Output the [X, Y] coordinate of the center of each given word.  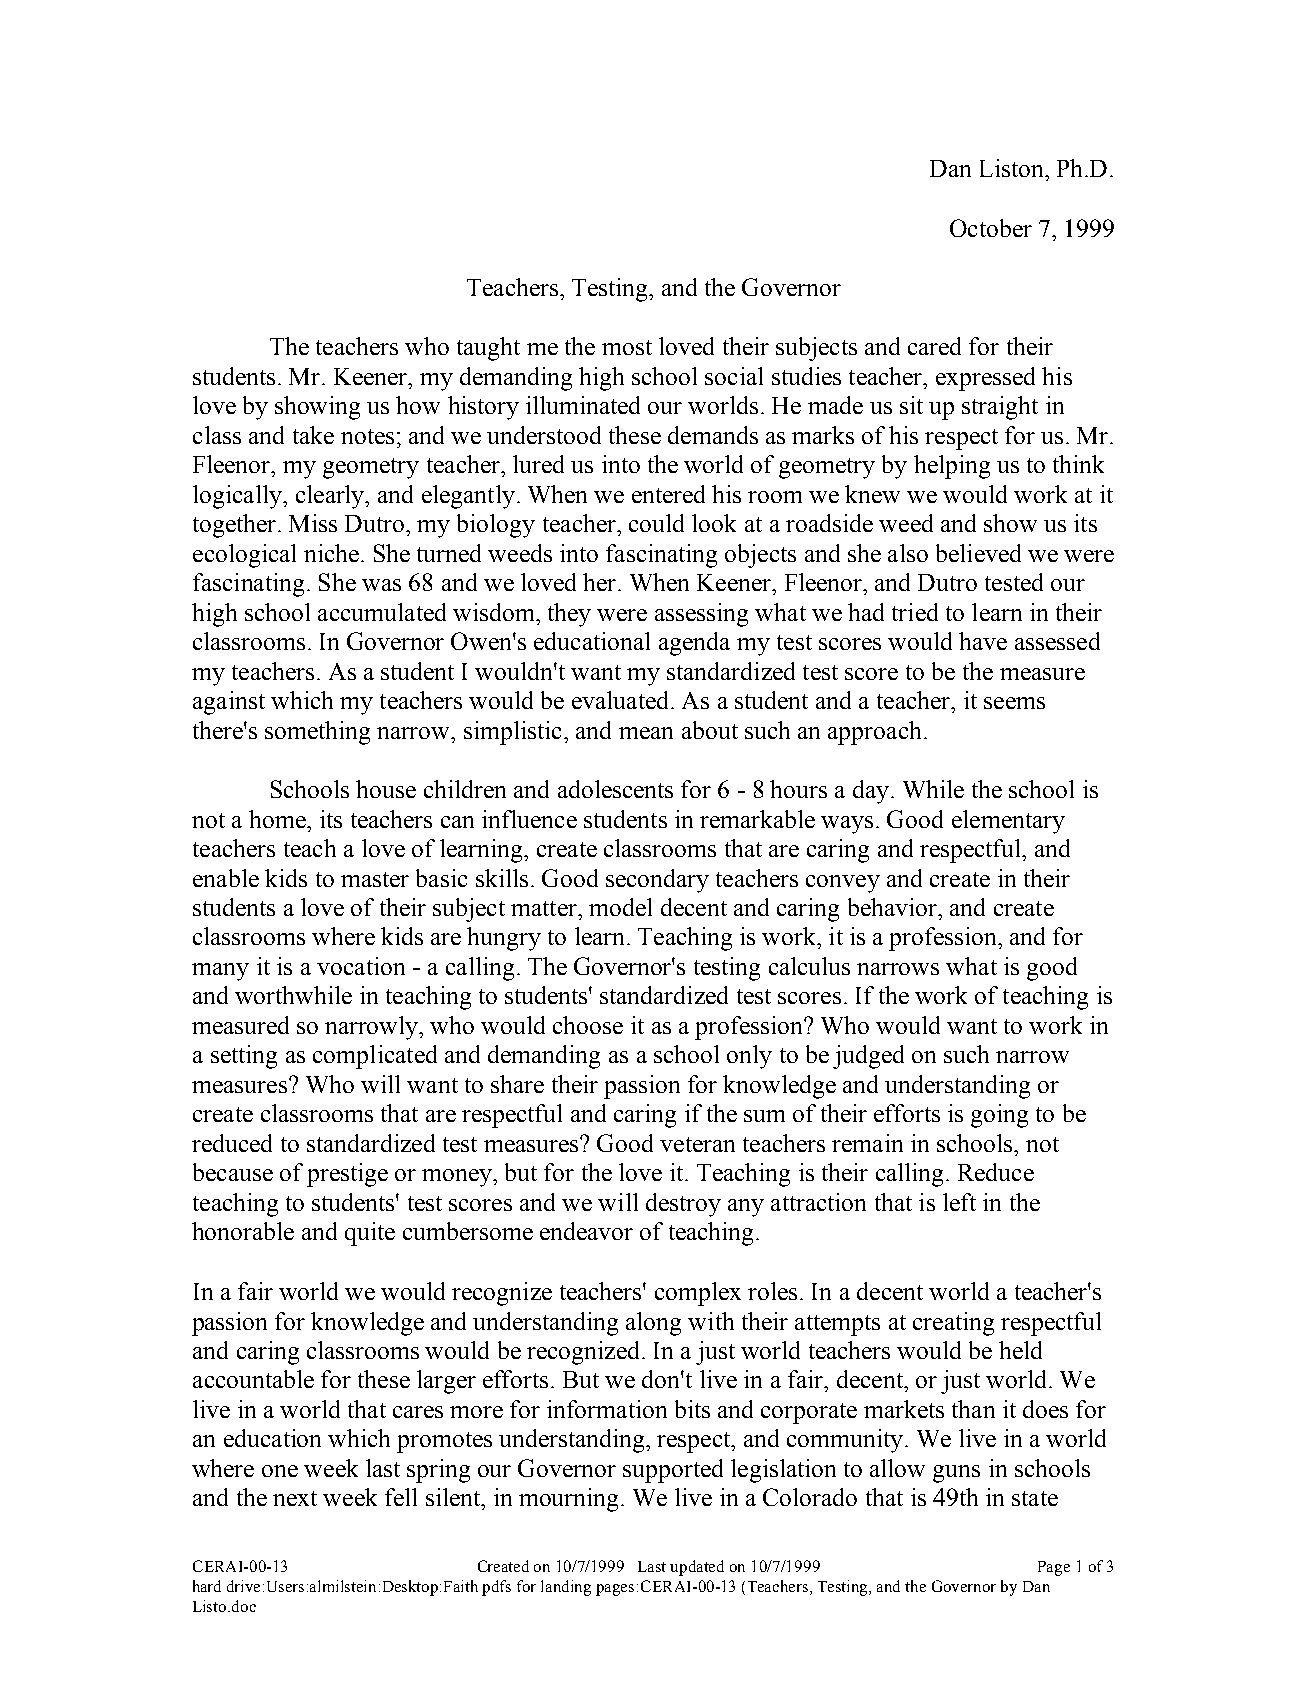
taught [488, 349]
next [295, 1498]
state [1035, 1498]
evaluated [620, 700]
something [317, 733]
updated [697, 1568]
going [999, 1116]
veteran [697, 1144]
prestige [347, 1175]
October [991, 228]
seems [1014, 703]
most [627, 347]
